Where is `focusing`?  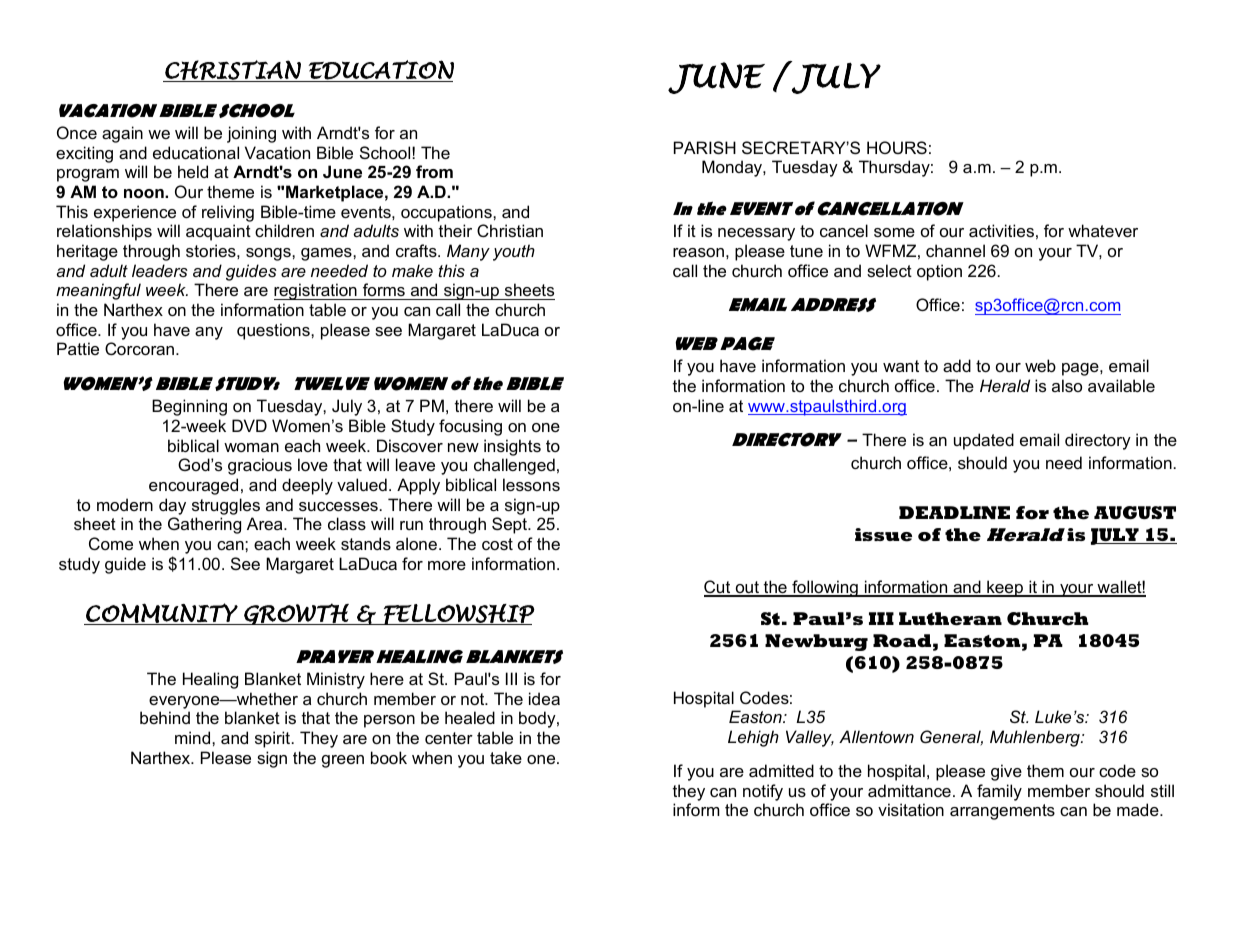 focusing is located at coordinates (470, 427).
